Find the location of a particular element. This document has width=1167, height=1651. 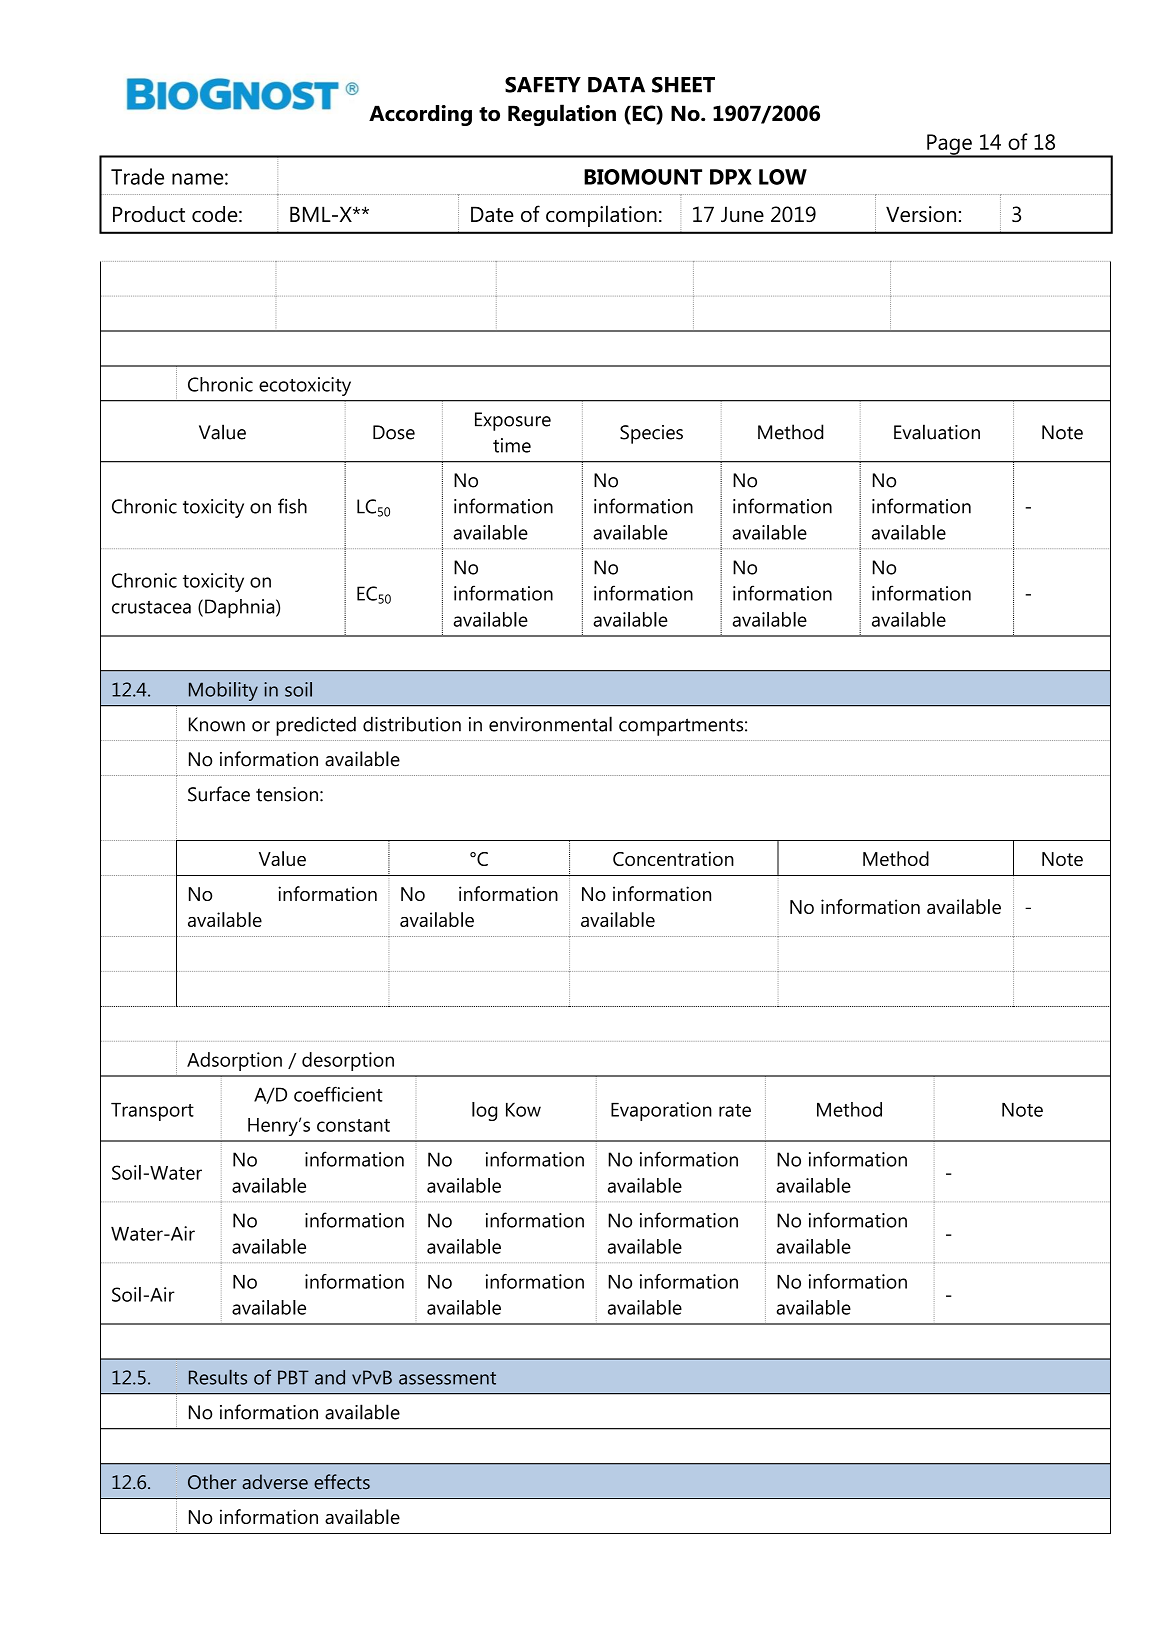

Trade is located at coordinates (137, 176).
